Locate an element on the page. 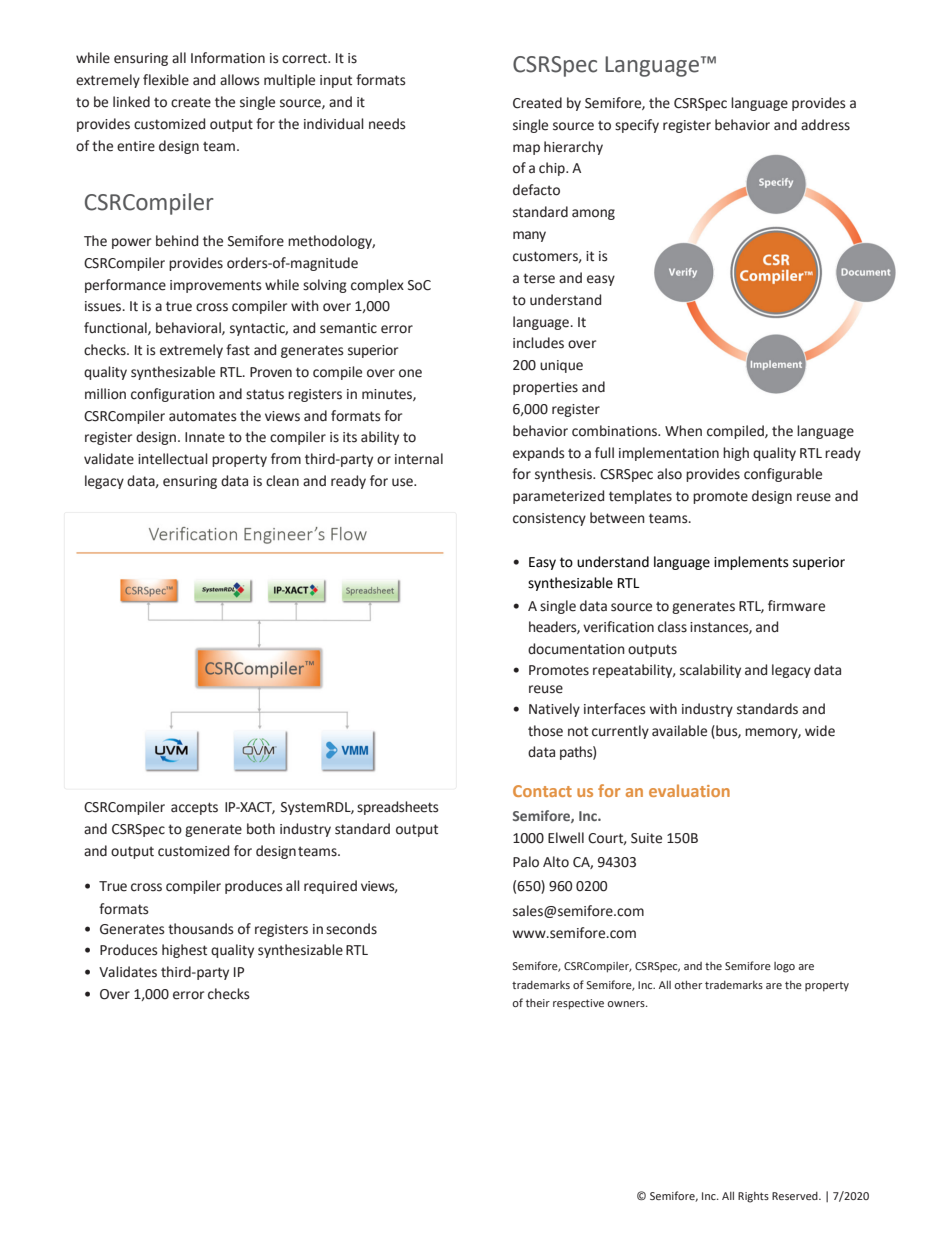  improvements is located at coordinates (215, 286).
